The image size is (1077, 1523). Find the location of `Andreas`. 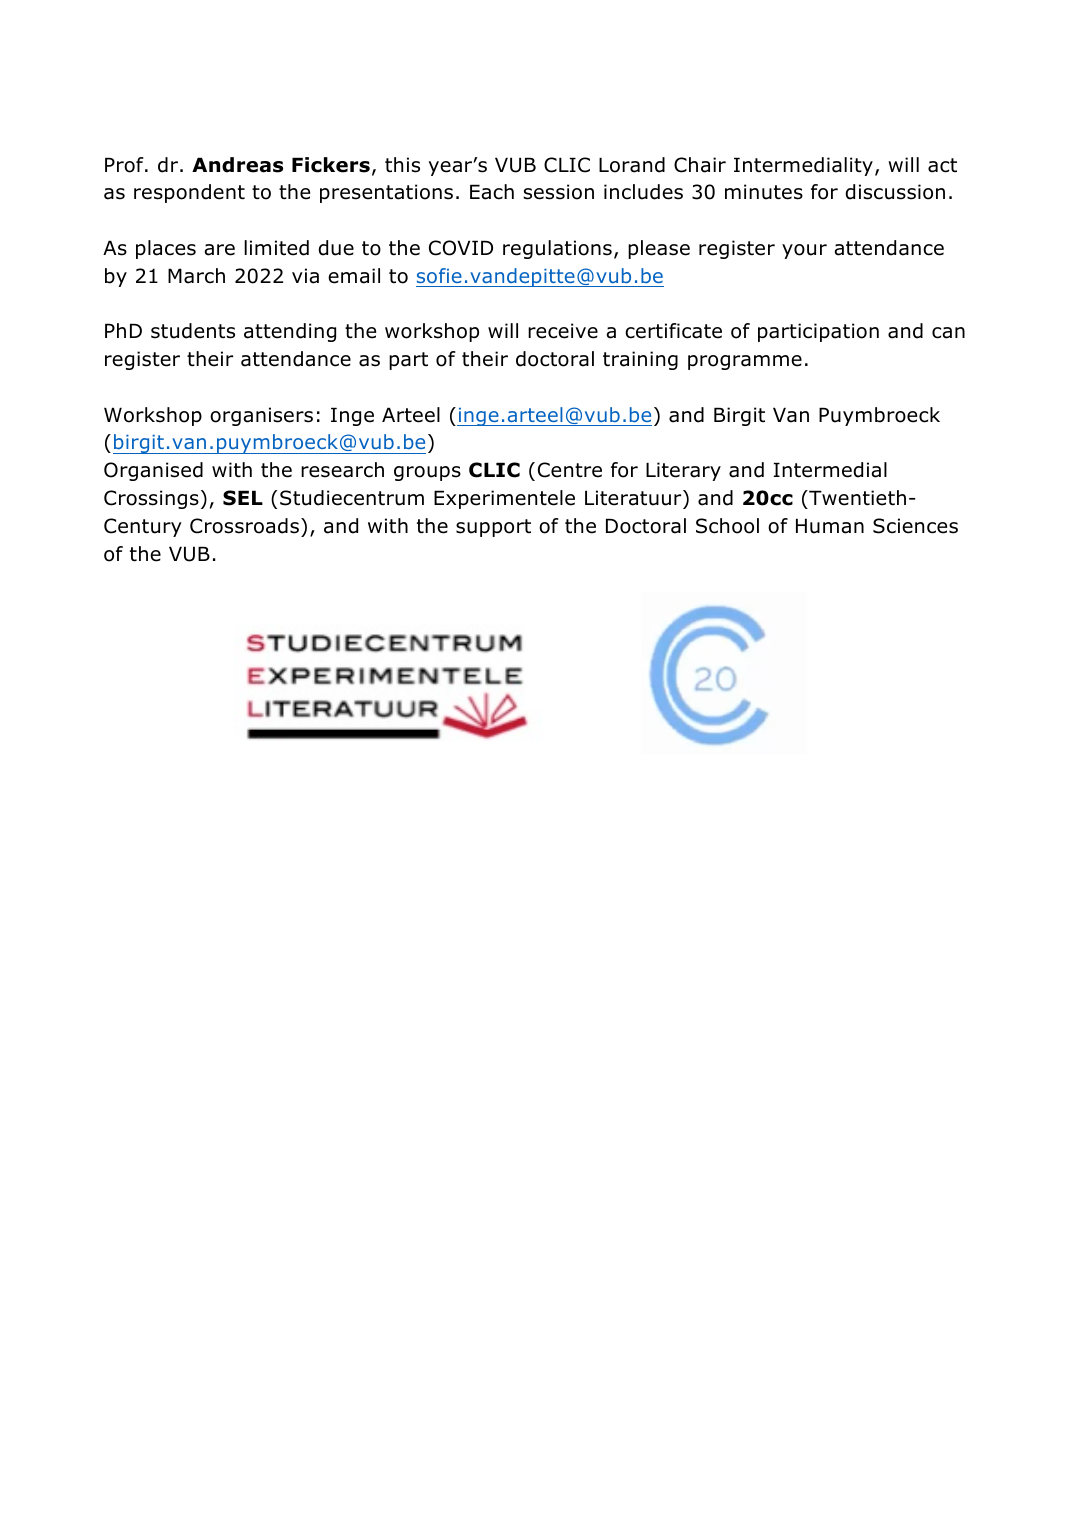

Andreas is located at coordinates (237, 165).
